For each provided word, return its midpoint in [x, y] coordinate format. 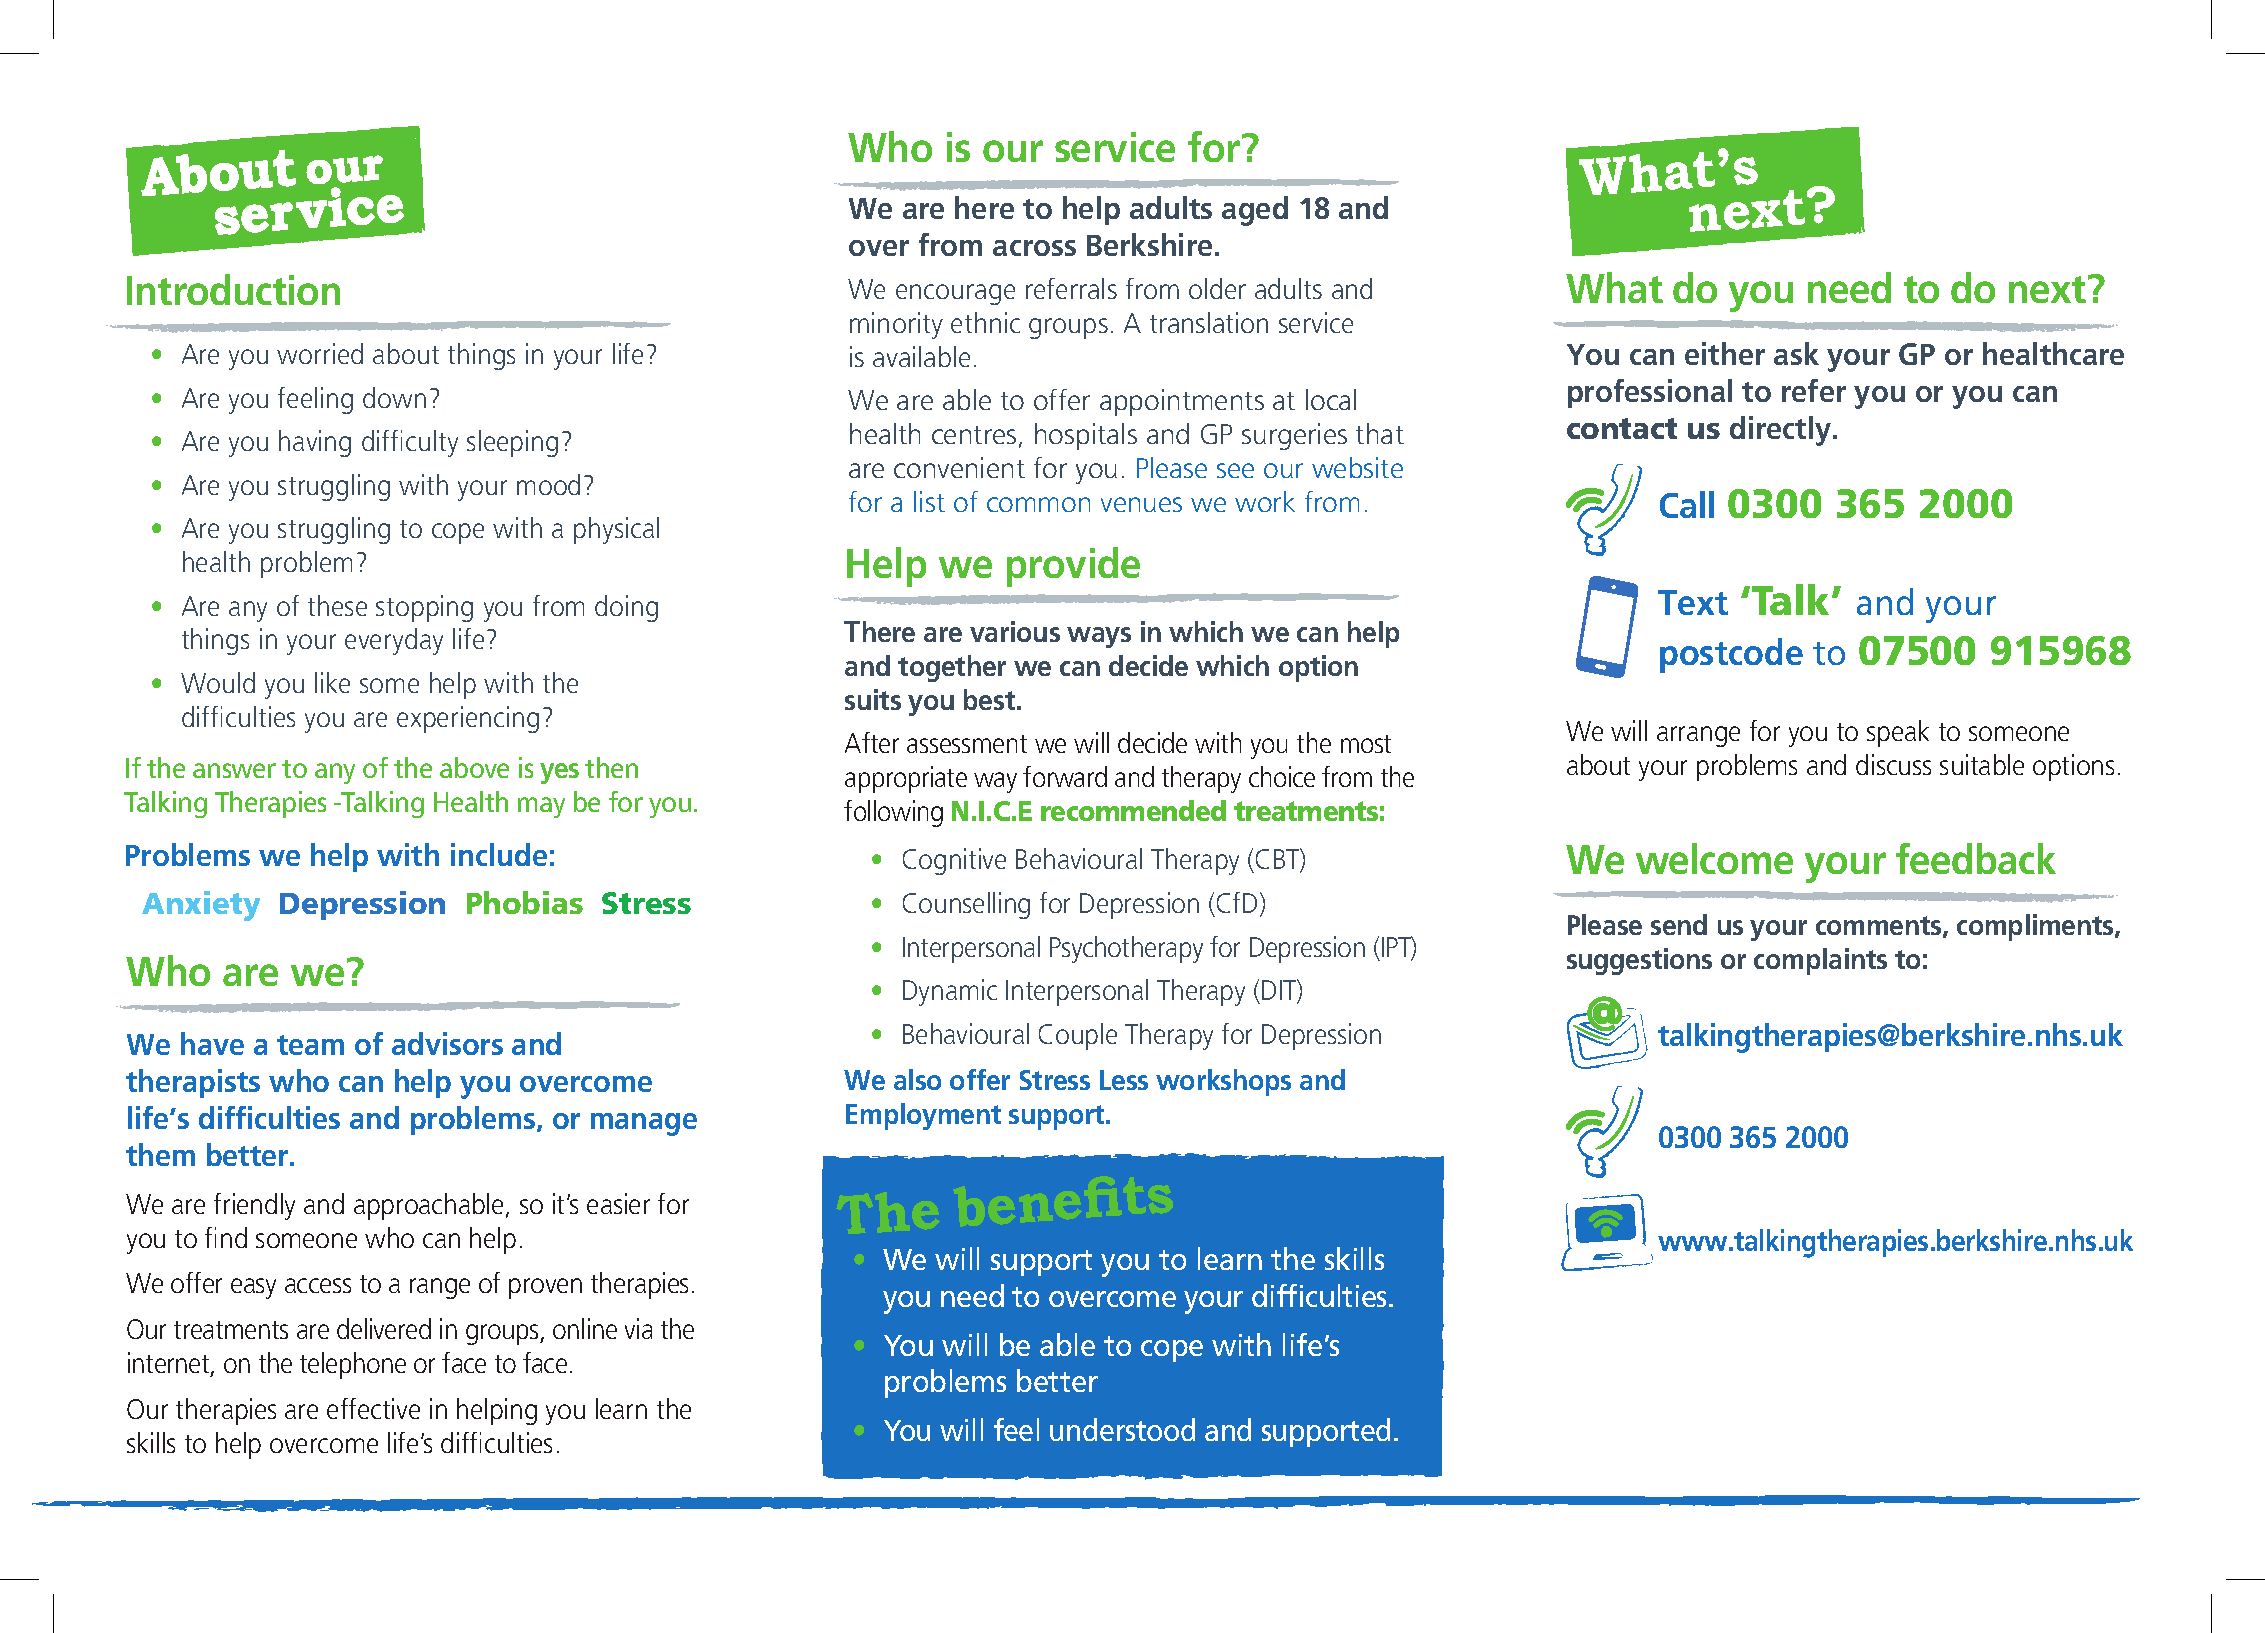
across [1034, 248]
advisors [447, 1043]
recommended [1133, 810]
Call [1687, 504]
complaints [1820, 961]
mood [548, 484]
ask [1796, 353]
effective [373, 1408]
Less [1124, 1080]
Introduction [233, 289]
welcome [1714, 858]
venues [1141, 504]
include [499, 854]
